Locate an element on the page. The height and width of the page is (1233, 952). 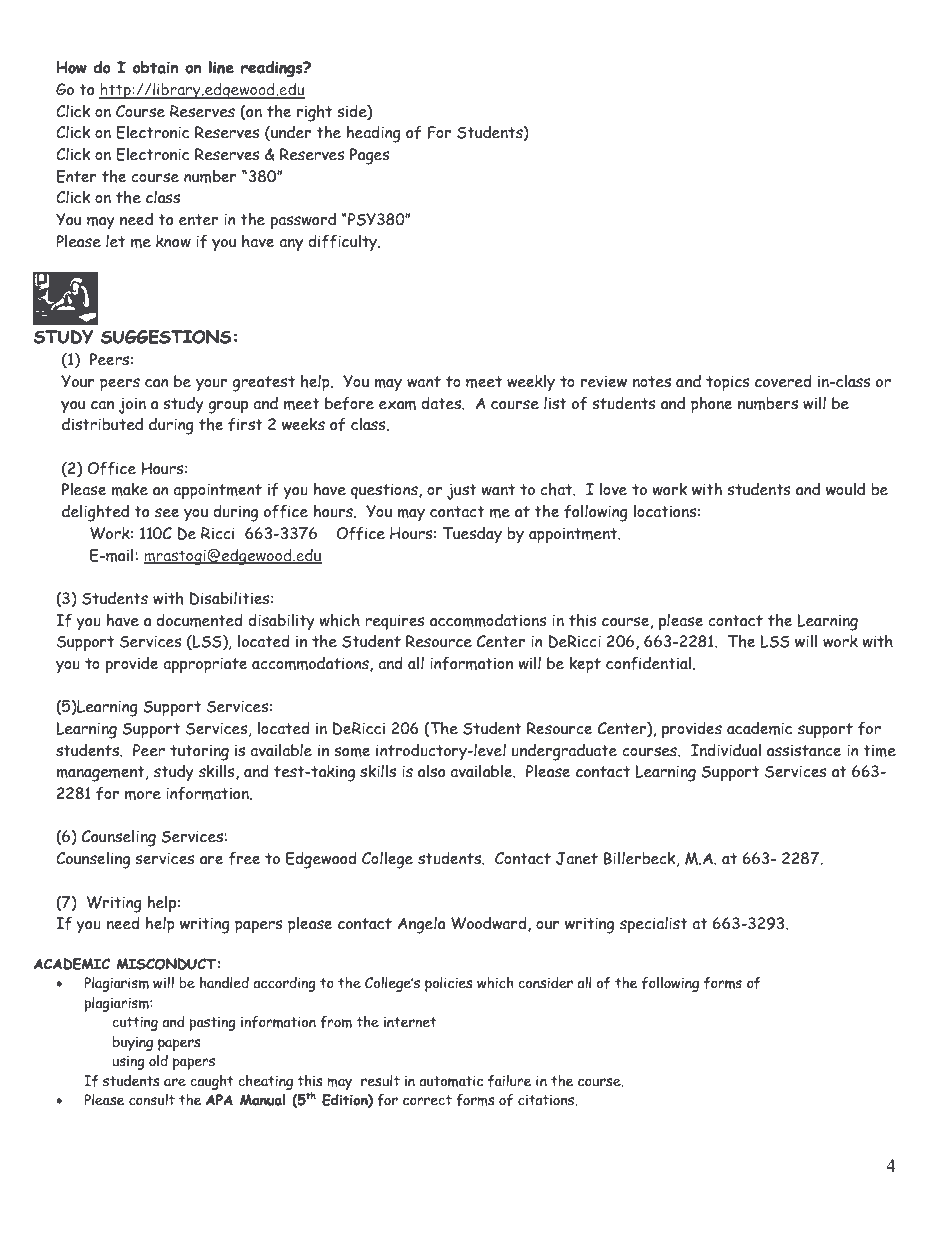
heading is located at coordinates (373, 134).
